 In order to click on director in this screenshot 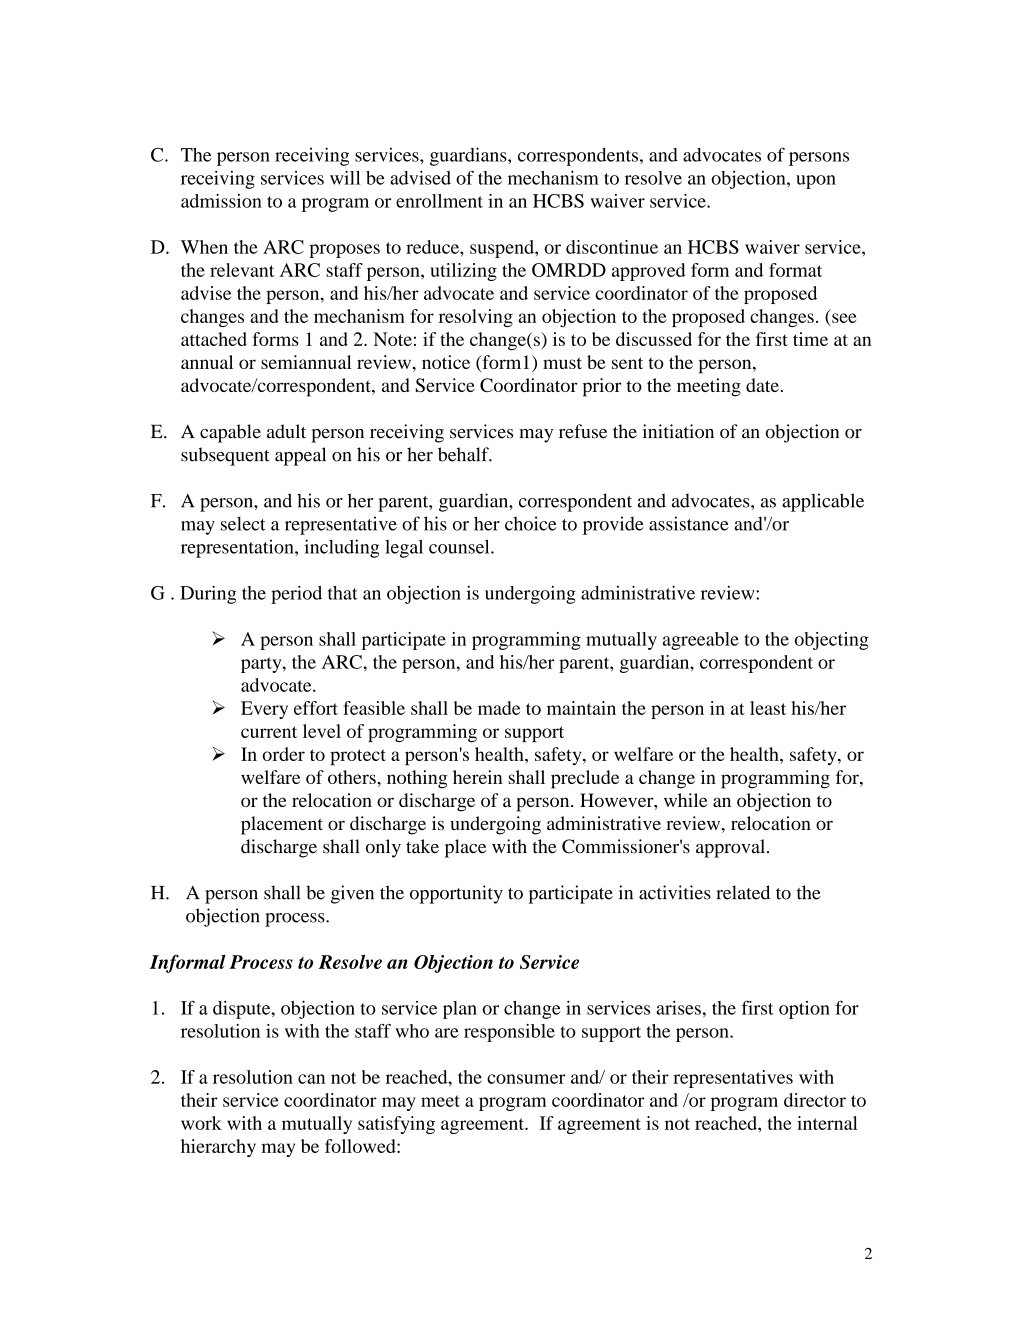, I will do `click(815, 1100)`.
